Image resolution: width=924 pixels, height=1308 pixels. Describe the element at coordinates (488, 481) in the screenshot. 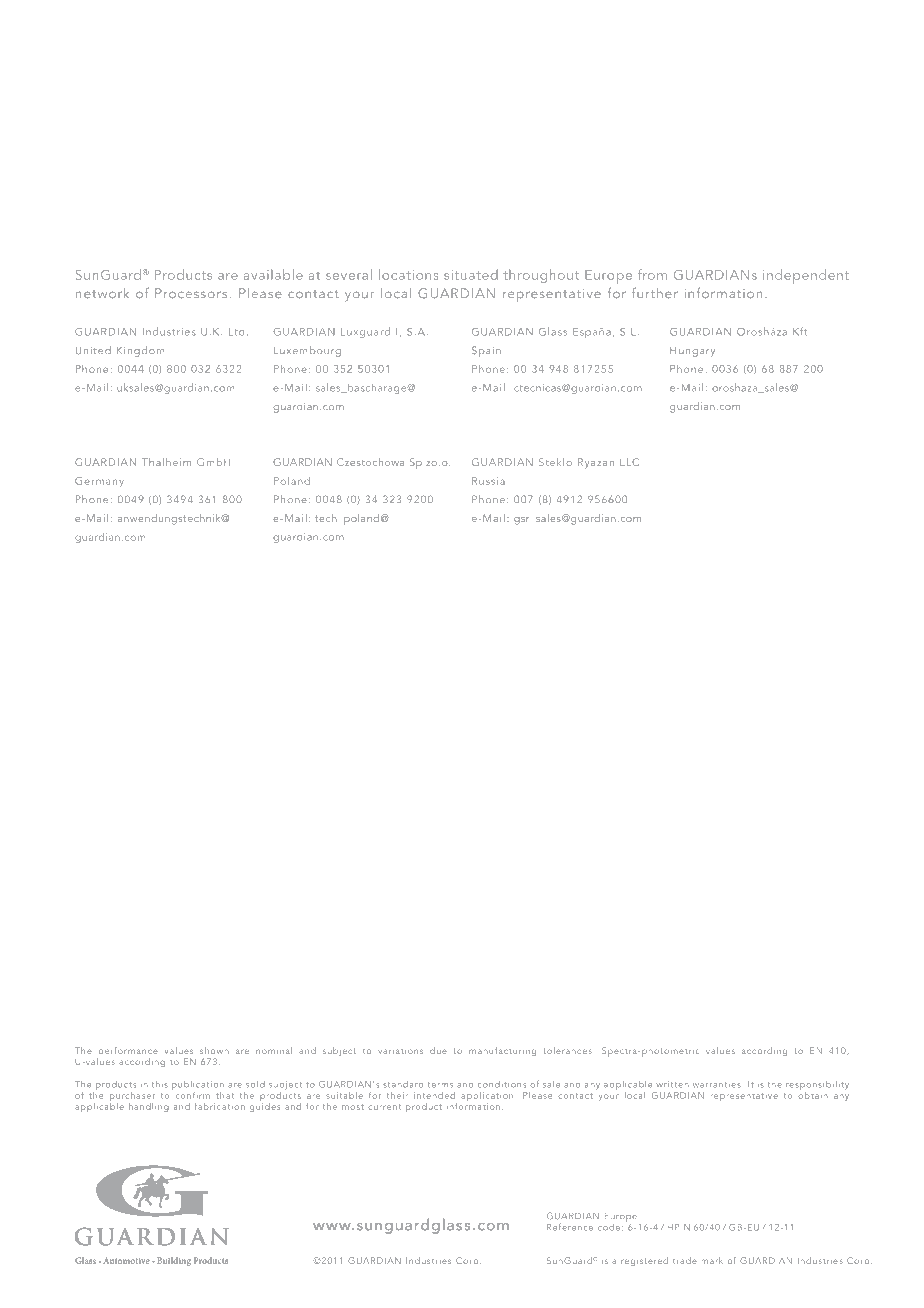

I see `Russia` at that location.
